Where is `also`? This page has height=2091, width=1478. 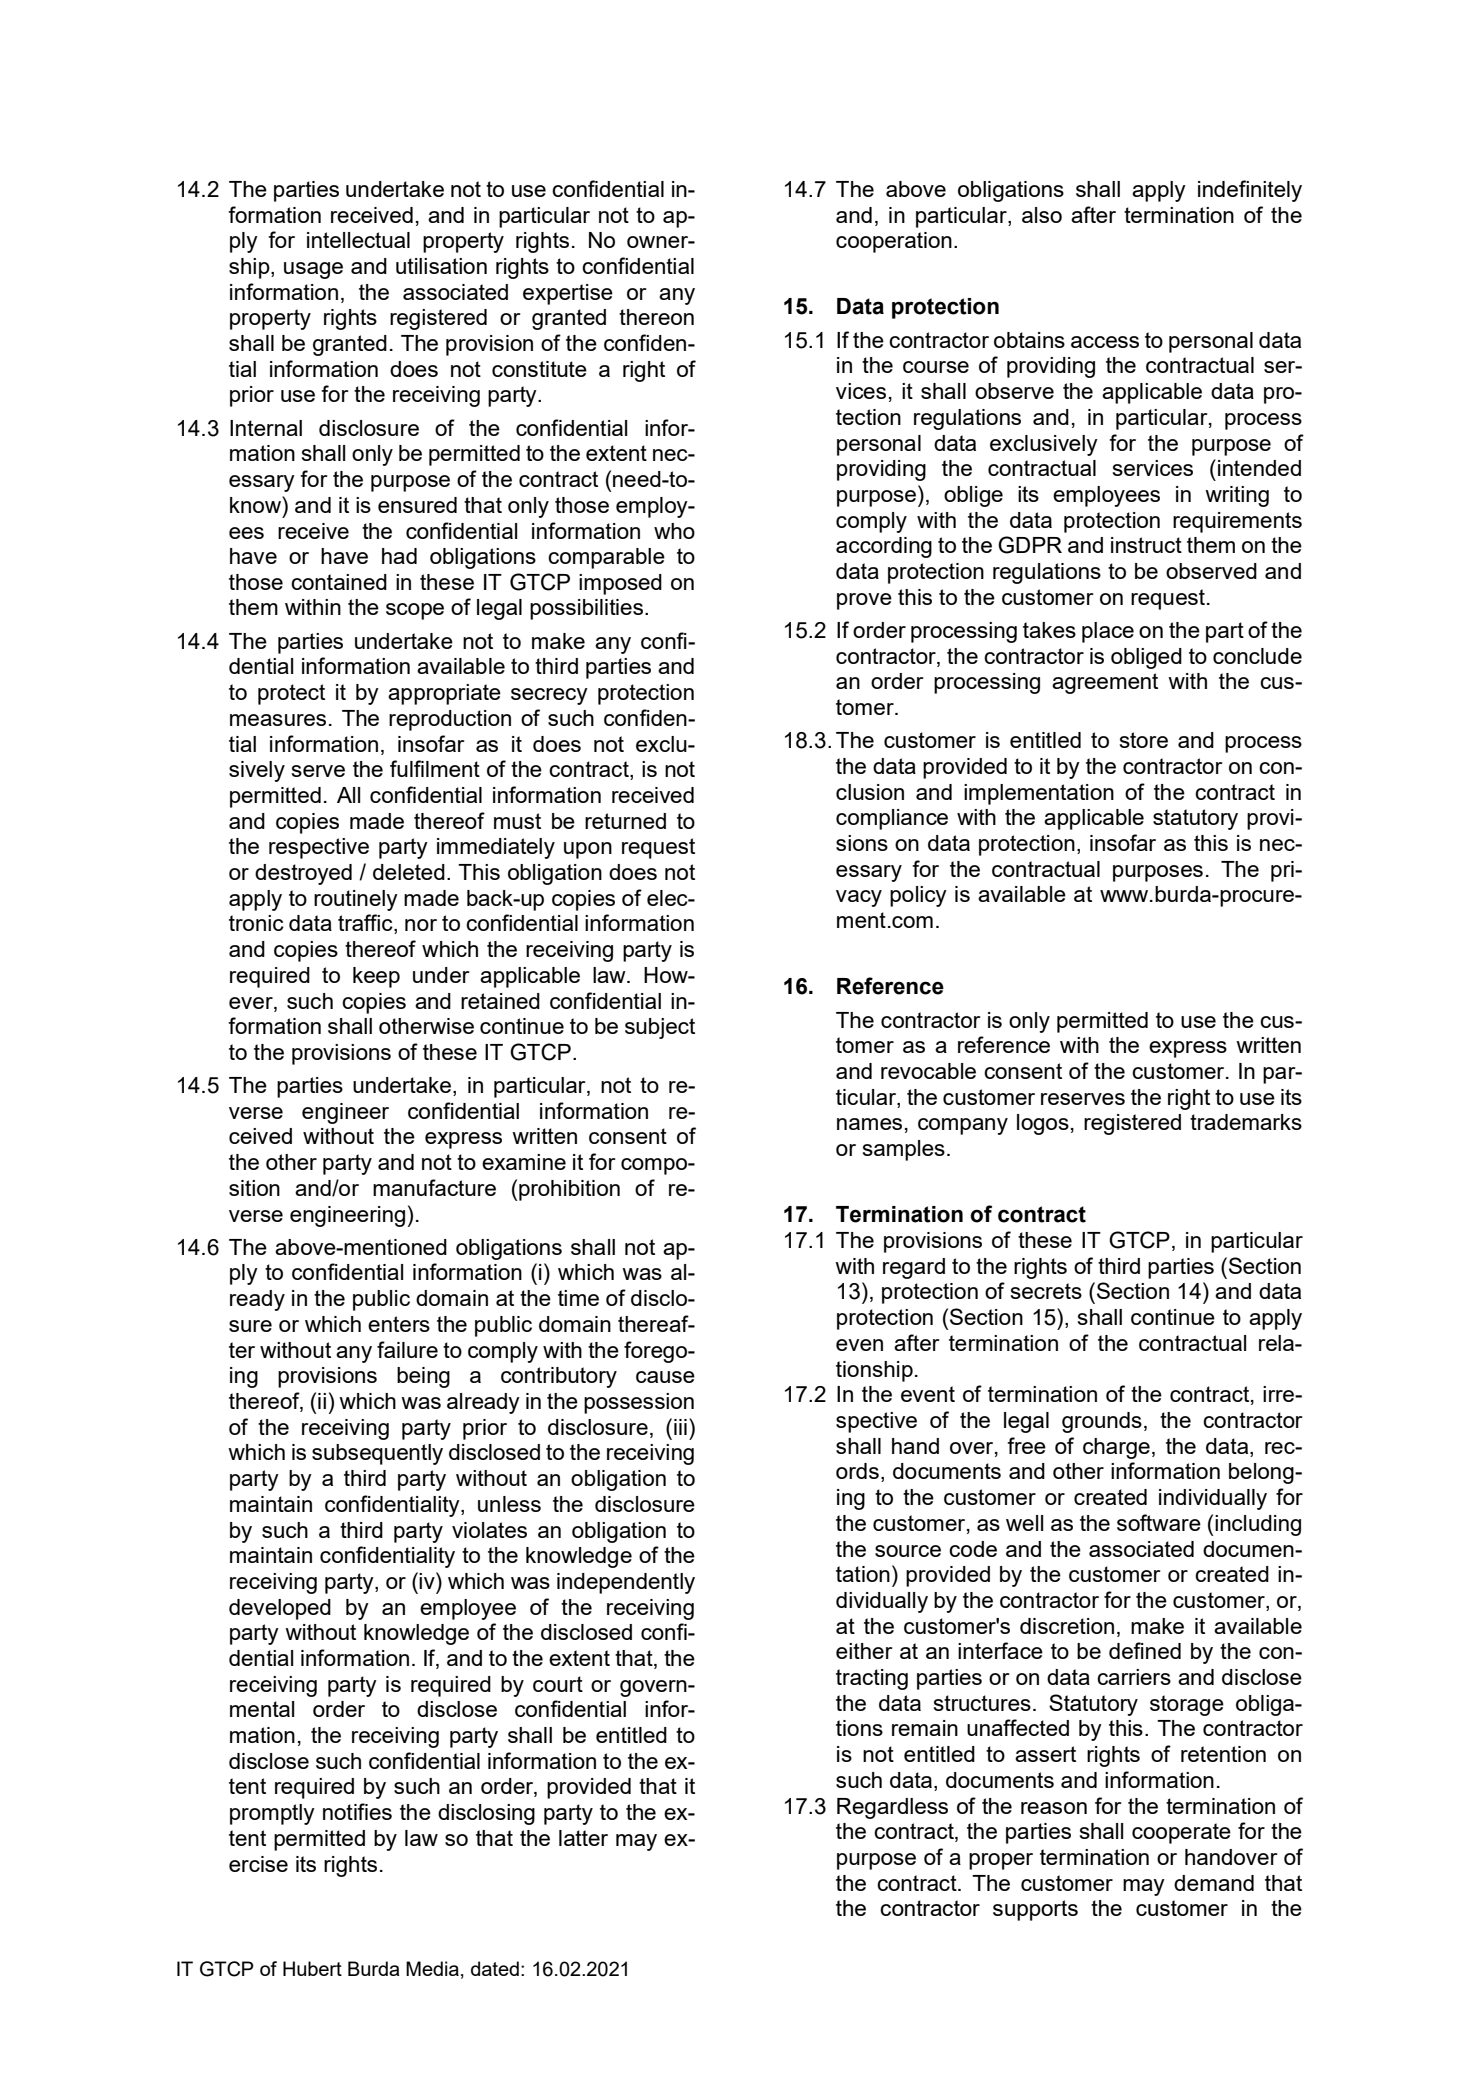
also is located at coordinates (1042, 215).
